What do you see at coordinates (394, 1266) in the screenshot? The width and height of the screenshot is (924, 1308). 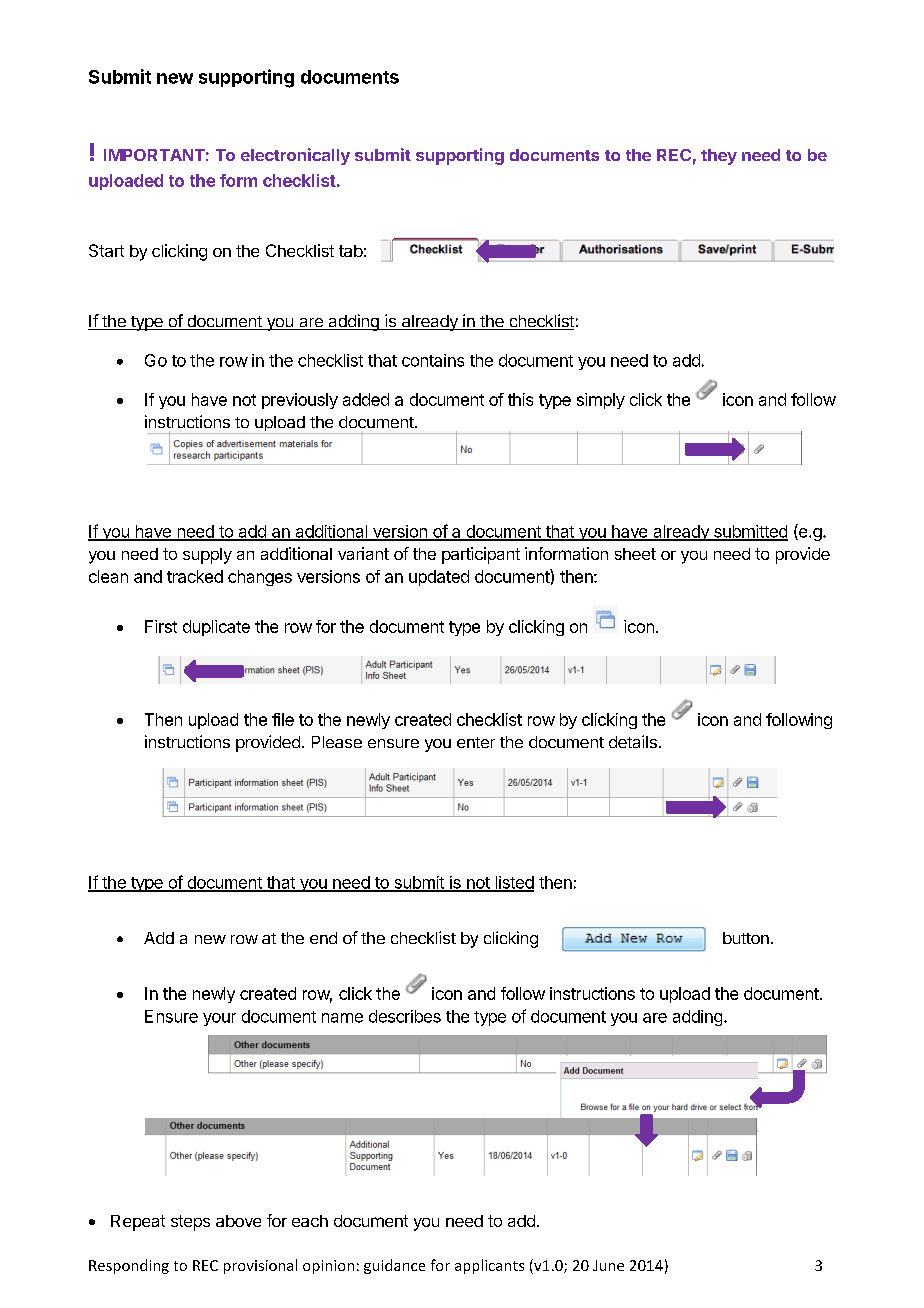 I see `guidance` at bounding box center [394, 1266].
